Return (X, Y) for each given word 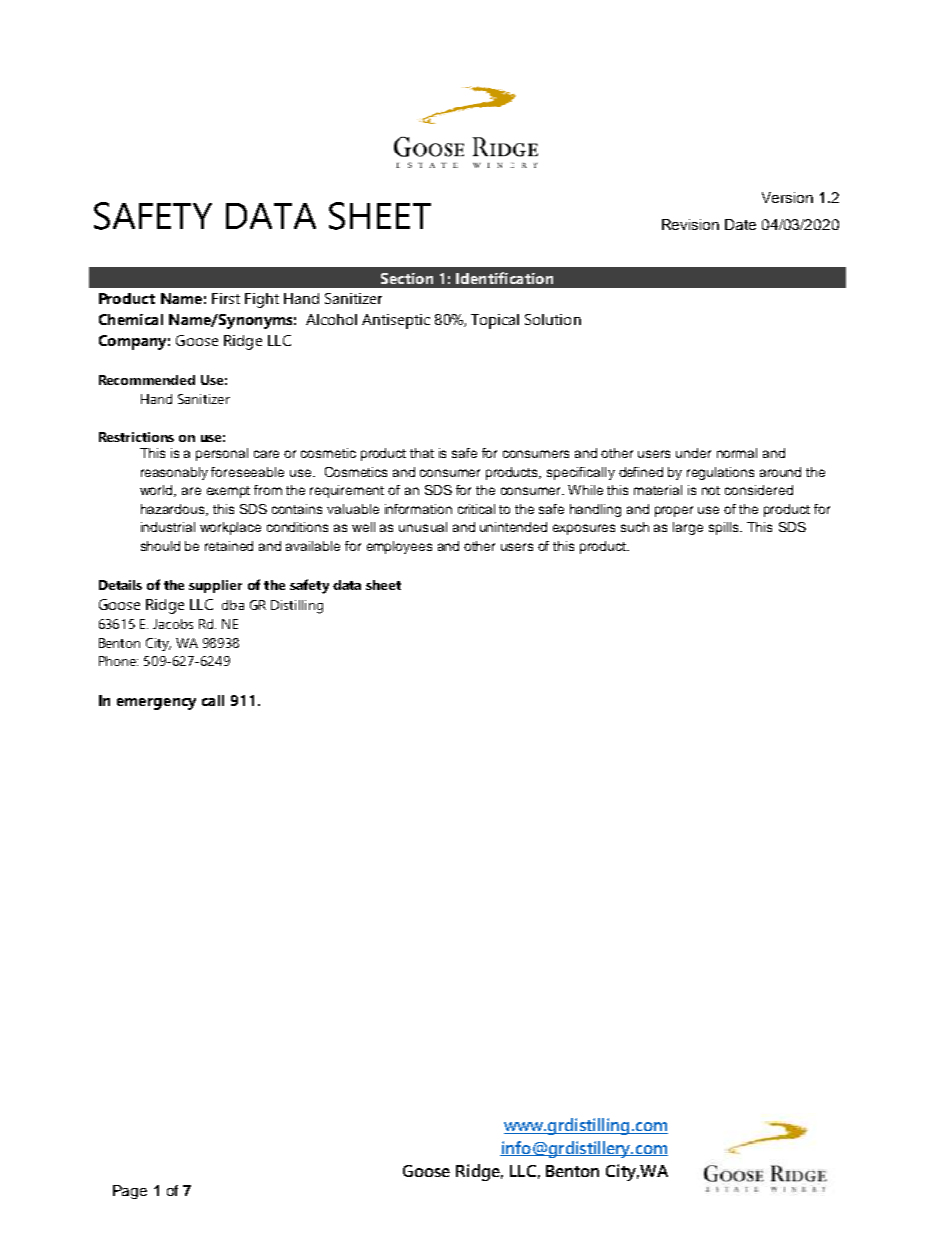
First (226, 298)
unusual (423, 527)
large (688, 528)
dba (233, 605)
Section (407, 278)
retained (229, 546)
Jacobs (173, 624)
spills (725, 528)
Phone (118, 661)
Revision (690, 224)
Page (130, 1192)
